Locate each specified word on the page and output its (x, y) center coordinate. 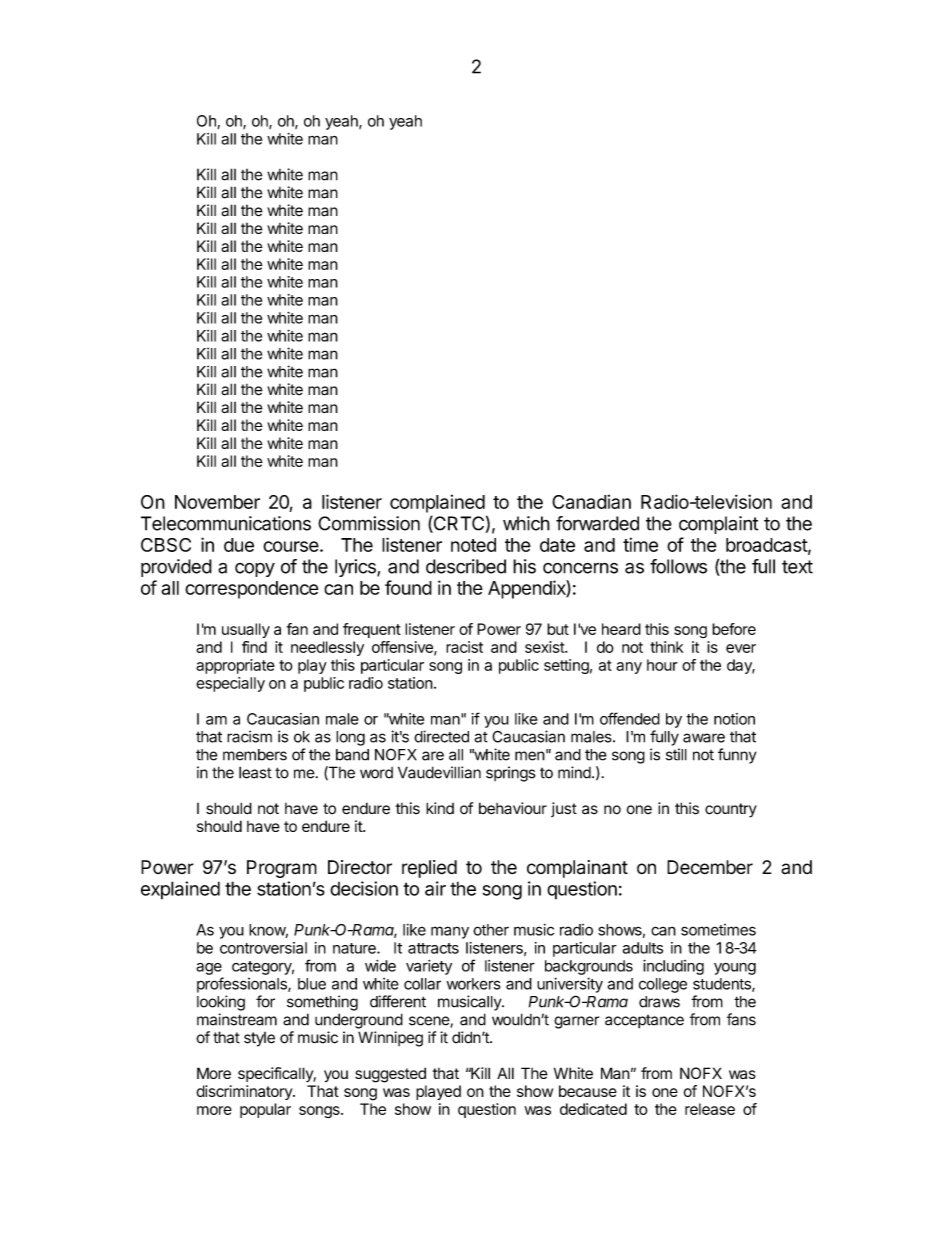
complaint (718, 525)
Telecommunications (226, 523)
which (526, 523)
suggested (390, 1075)
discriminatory (245, 1092)
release (710, 1109)
